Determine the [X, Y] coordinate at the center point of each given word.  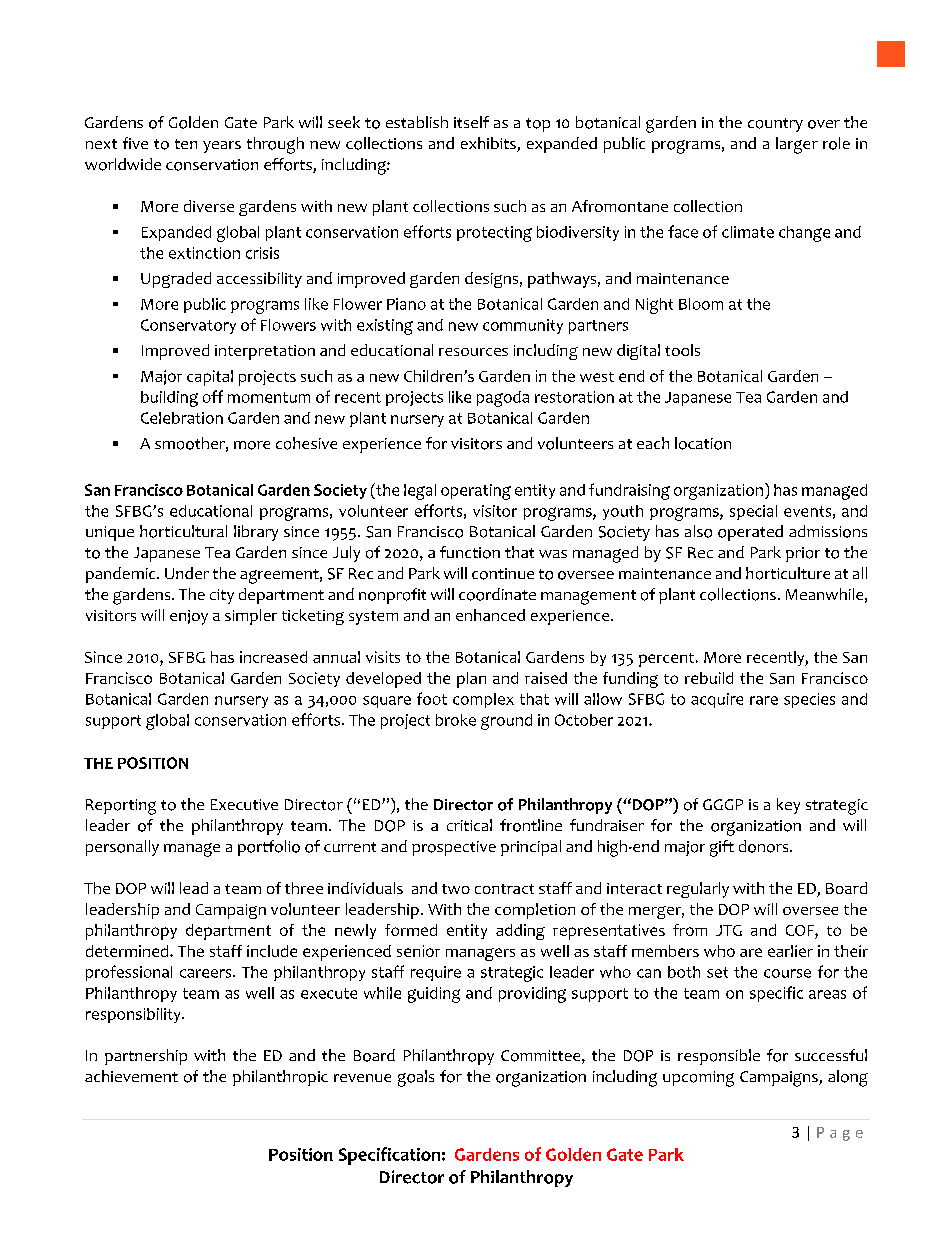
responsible [719, 1057]
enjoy [189, 617]
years [222, 147]
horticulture [788, 573]
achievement [131, 1076]
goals [416, 1078]
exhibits [489, 144]
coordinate [497, 594]
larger [797, 145]
